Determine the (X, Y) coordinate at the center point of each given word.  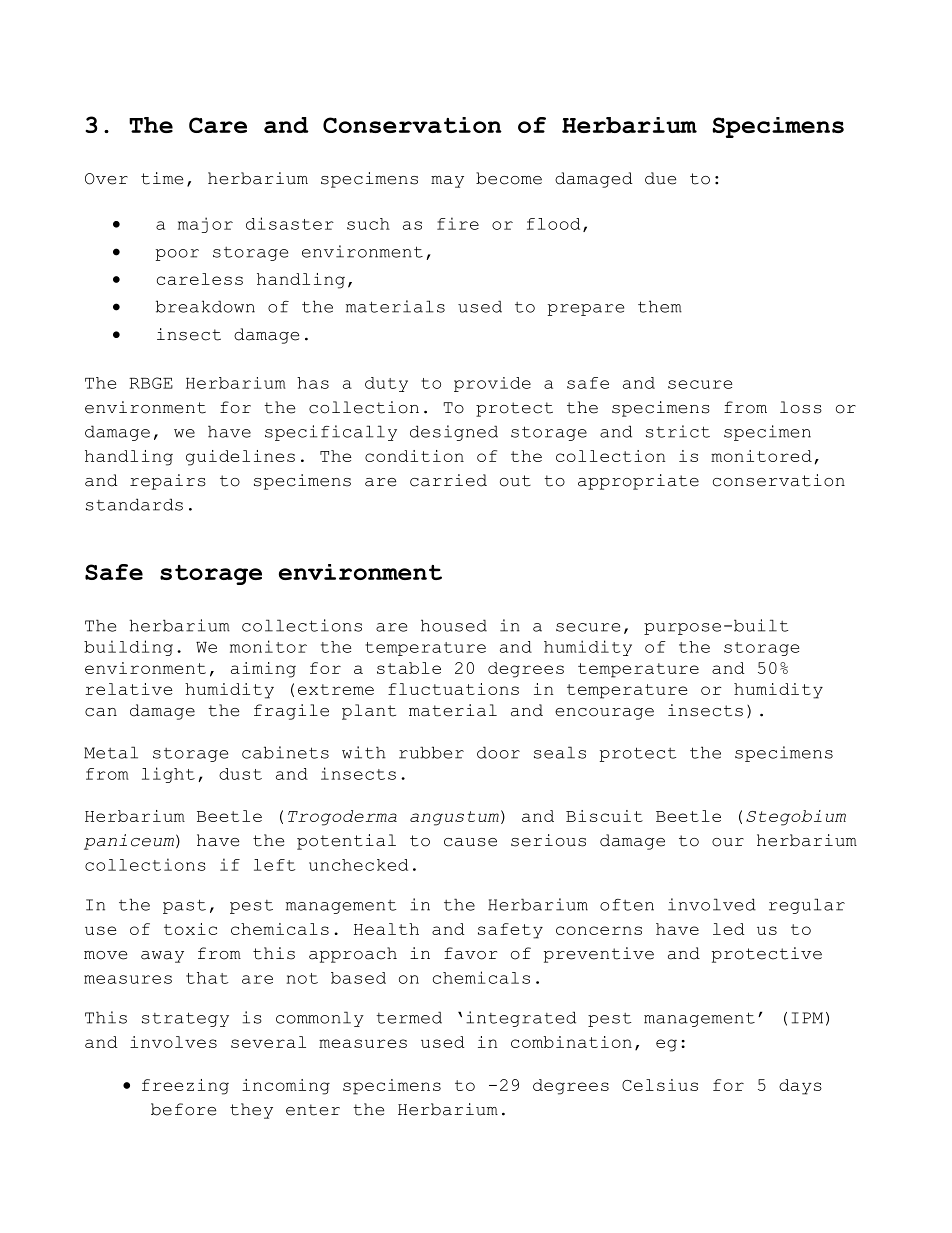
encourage (604, 714)
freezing (185, 1087)
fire (458, 223)
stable (409, 668)
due (660, 178)
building (128, 648)
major (205, 225)
